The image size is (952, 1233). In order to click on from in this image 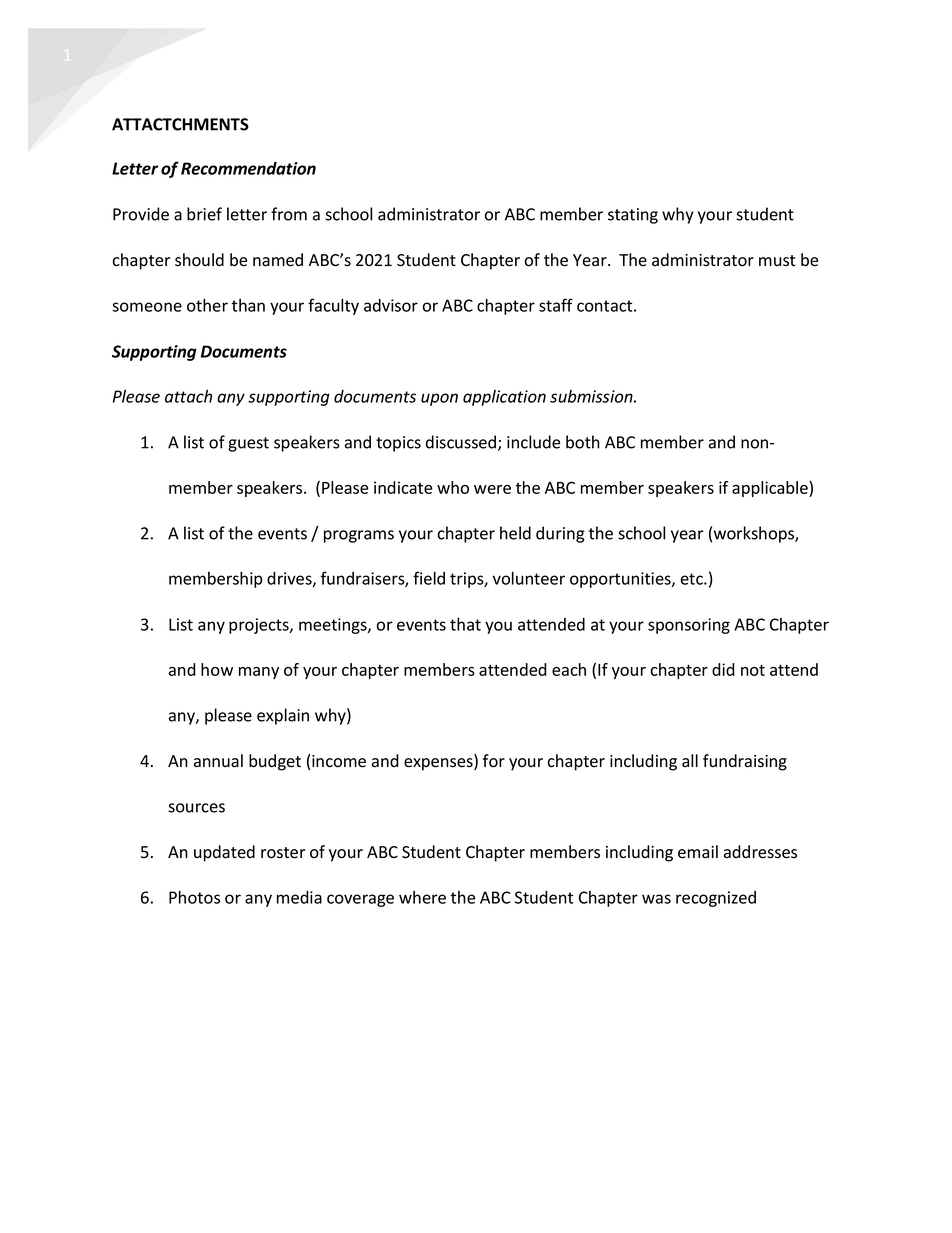, I will do `click(289, 214)`.
